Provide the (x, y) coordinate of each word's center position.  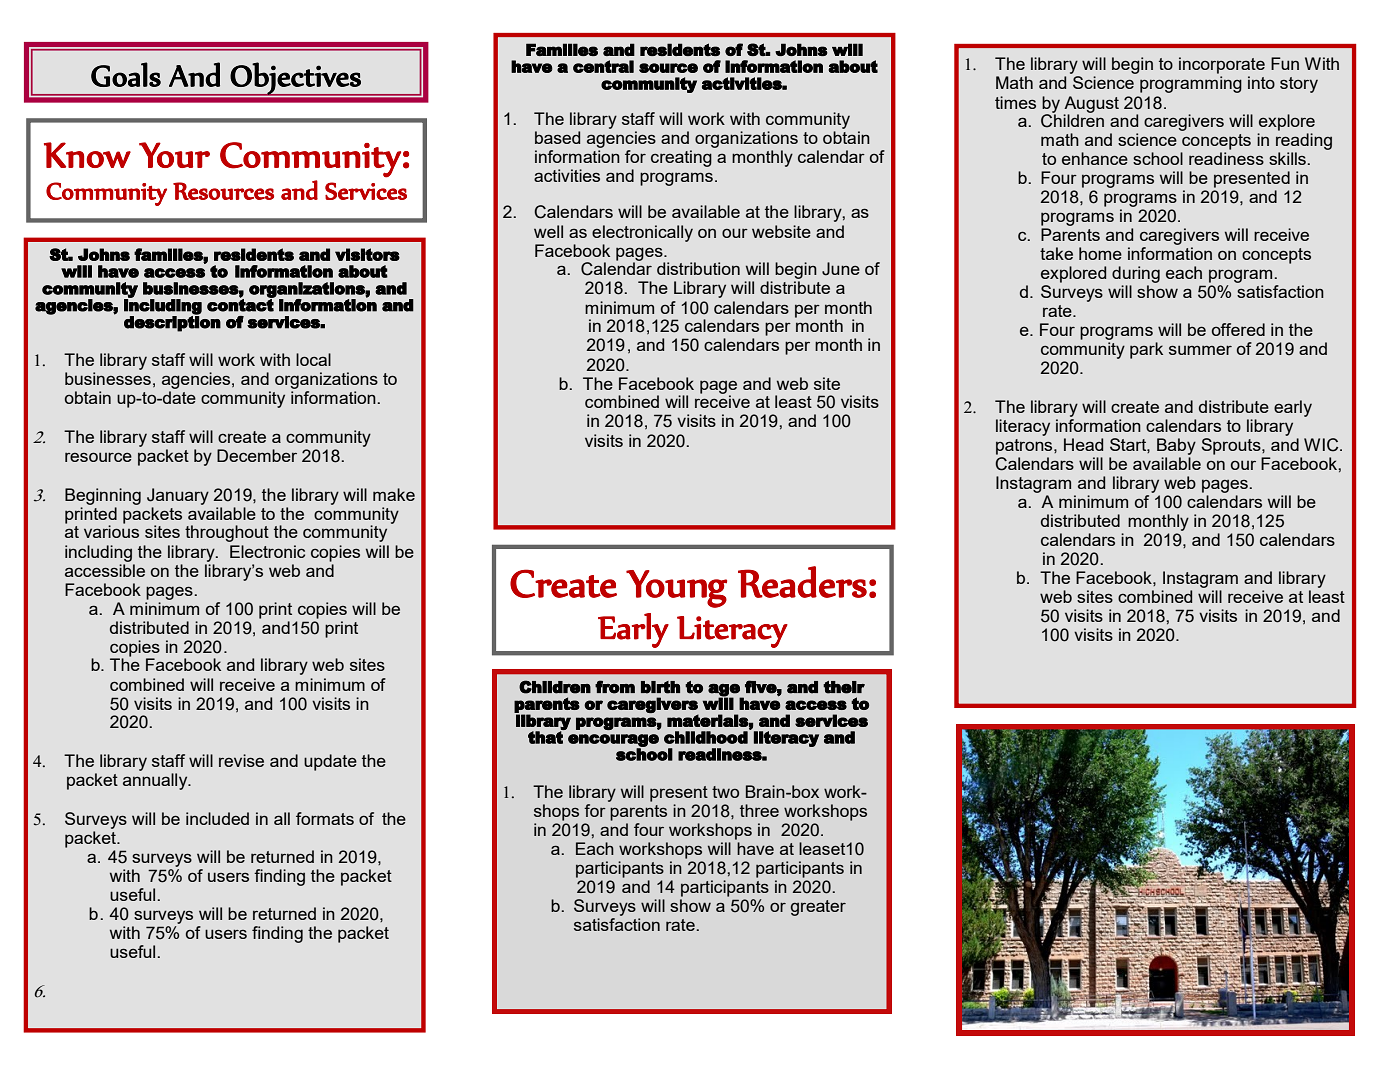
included (217, 818)
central (603, 66)
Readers (802, 582)
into (1261, 82)
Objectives (296, 79)
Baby (1176, 446)
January (178, 496)
